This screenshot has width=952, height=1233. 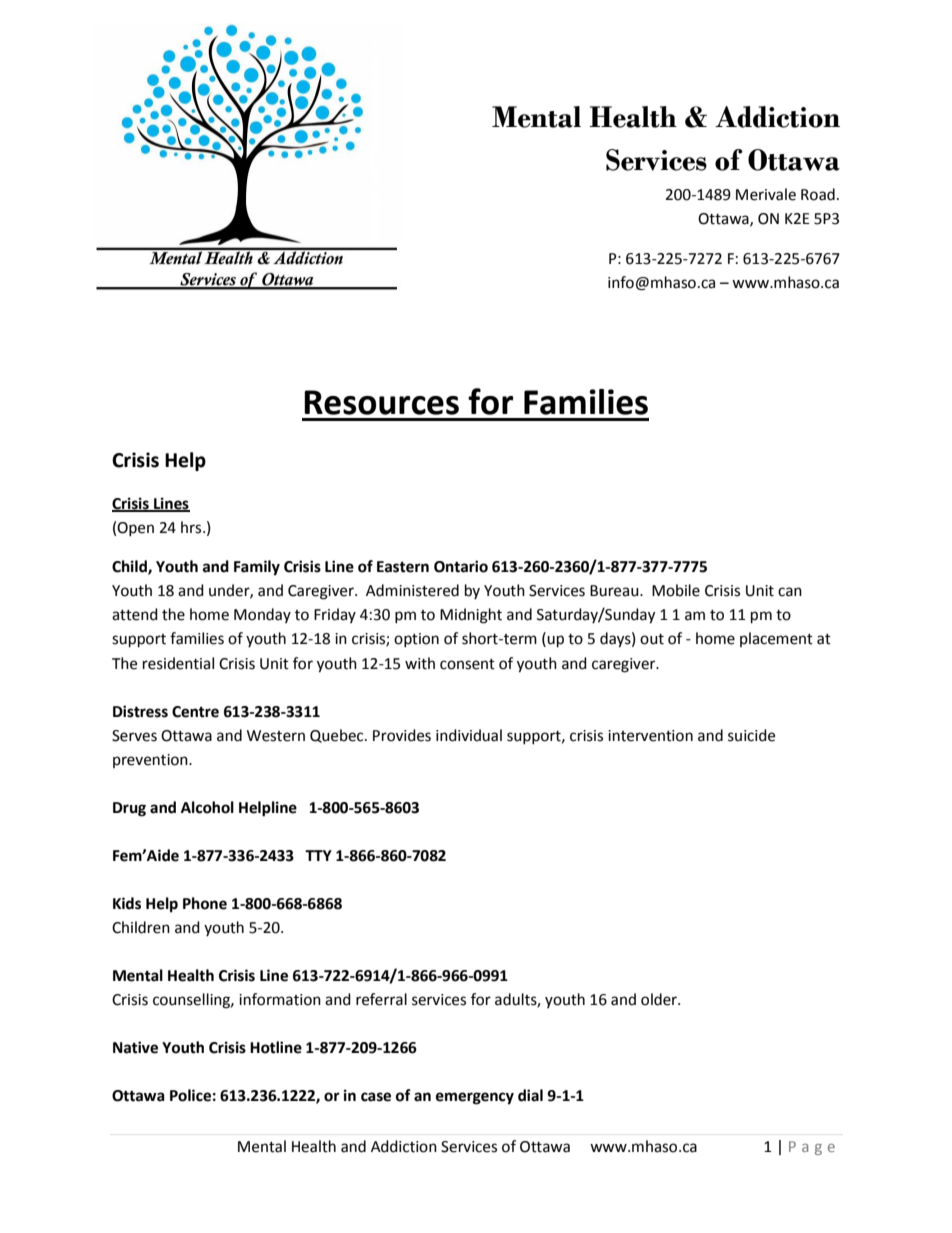 I want to click on placement, so click(x=776, y=639).
